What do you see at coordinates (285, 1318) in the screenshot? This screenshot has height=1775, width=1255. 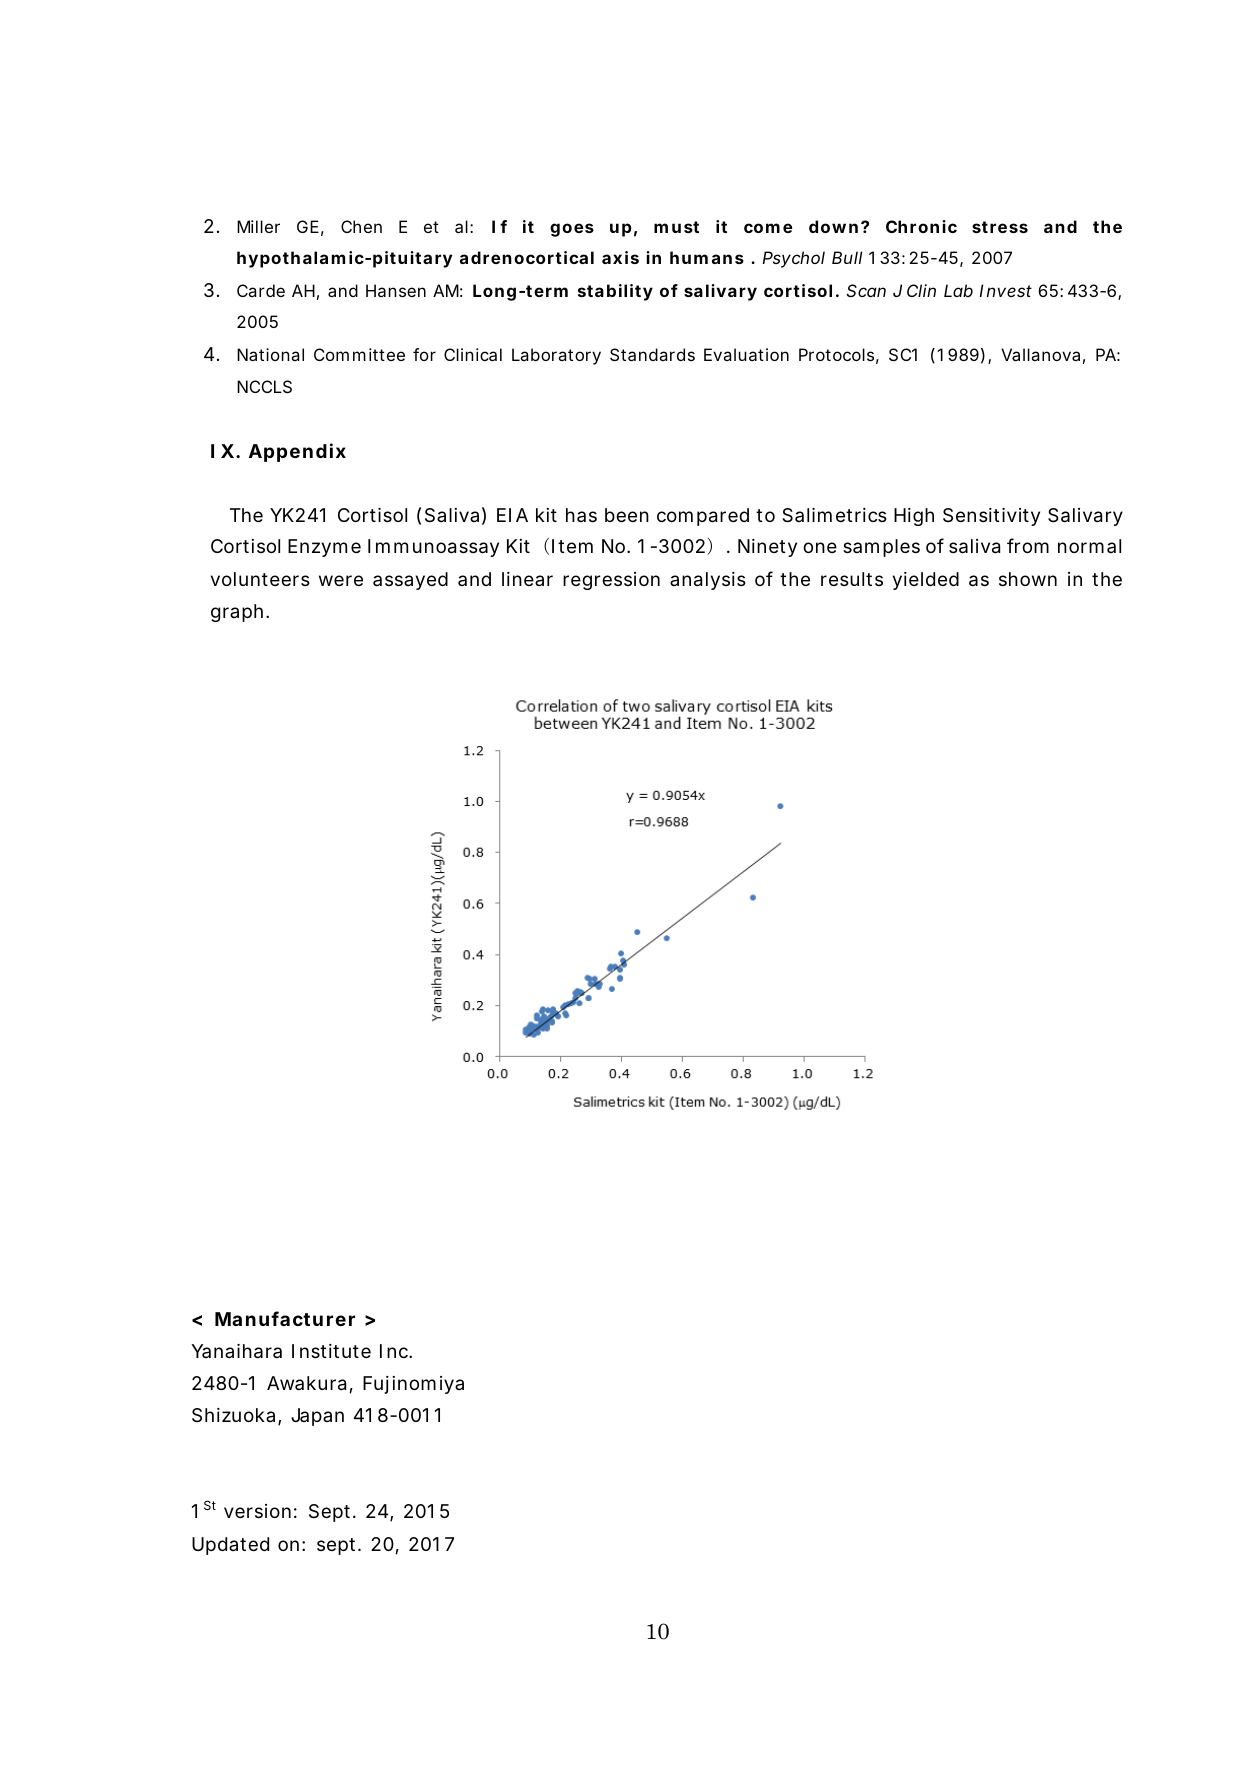 I see `Manufacturer` at bounding box center [285, 1318].
